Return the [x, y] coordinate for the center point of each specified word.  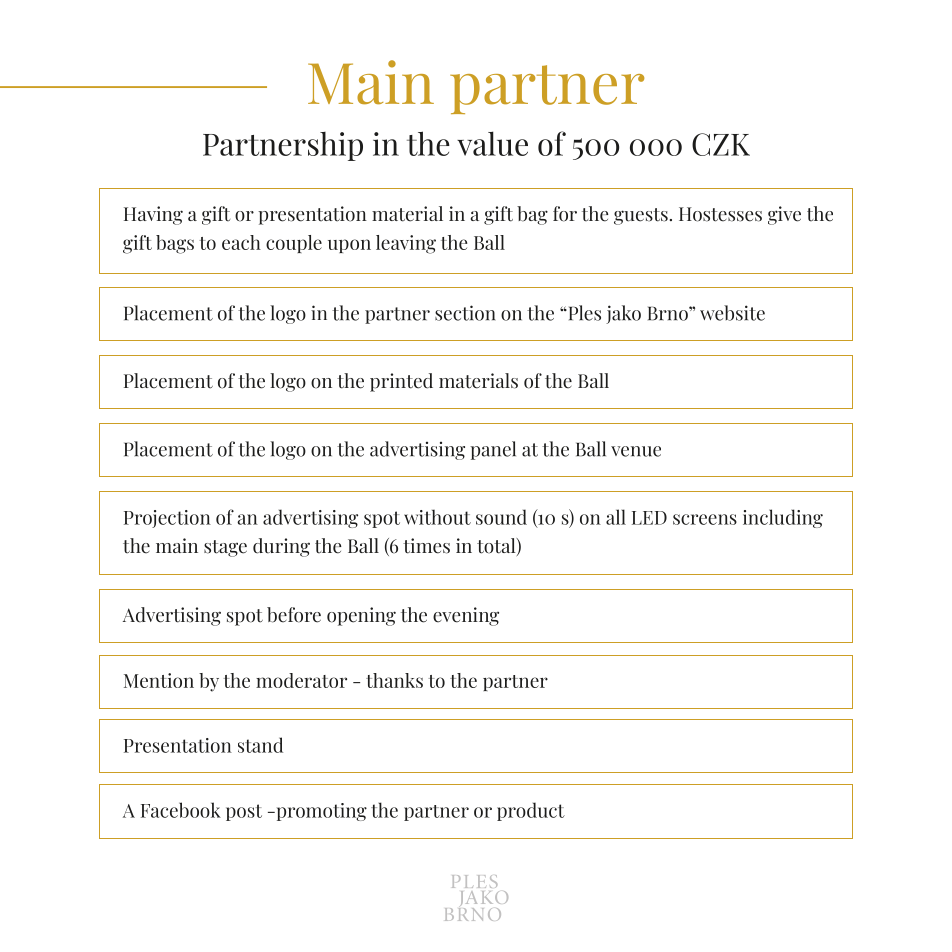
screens [705, 519]
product [531, 811]
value [492, 143]
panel [493, 450]
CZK [721, 144]
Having [153, 215]
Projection [167, 519]
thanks [394, 680]
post [244, 812]
